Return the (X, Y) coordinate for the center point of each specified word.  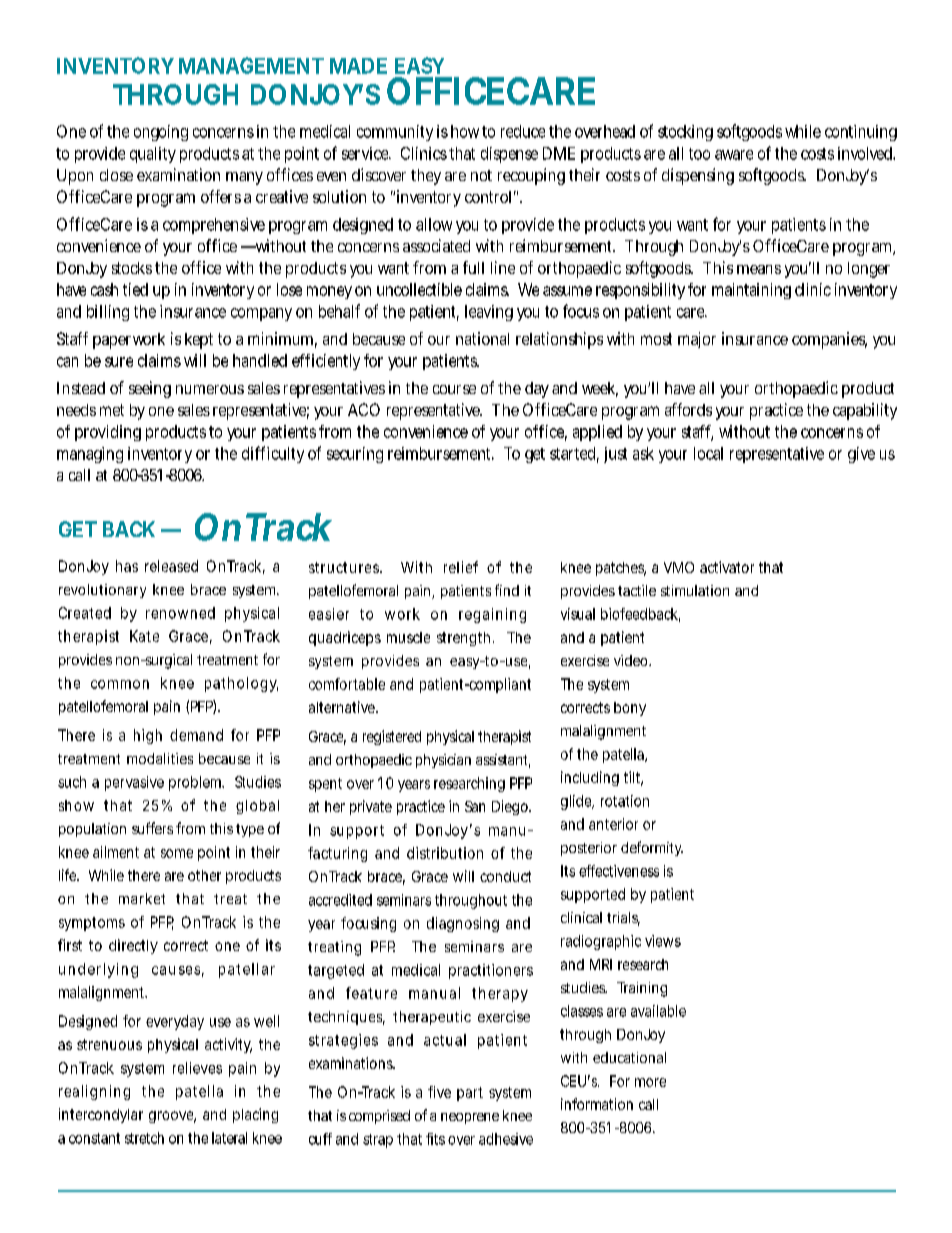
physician (443, 761)
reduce (523, 131)
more (650, 1082)
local (708, 453)
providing (108, 433)
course (454, 389)
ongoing (161, 133)
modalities (160, 758)
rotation (625, 801)
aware (734, 155)
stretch (144, 1138)
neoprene (470, 1118)
